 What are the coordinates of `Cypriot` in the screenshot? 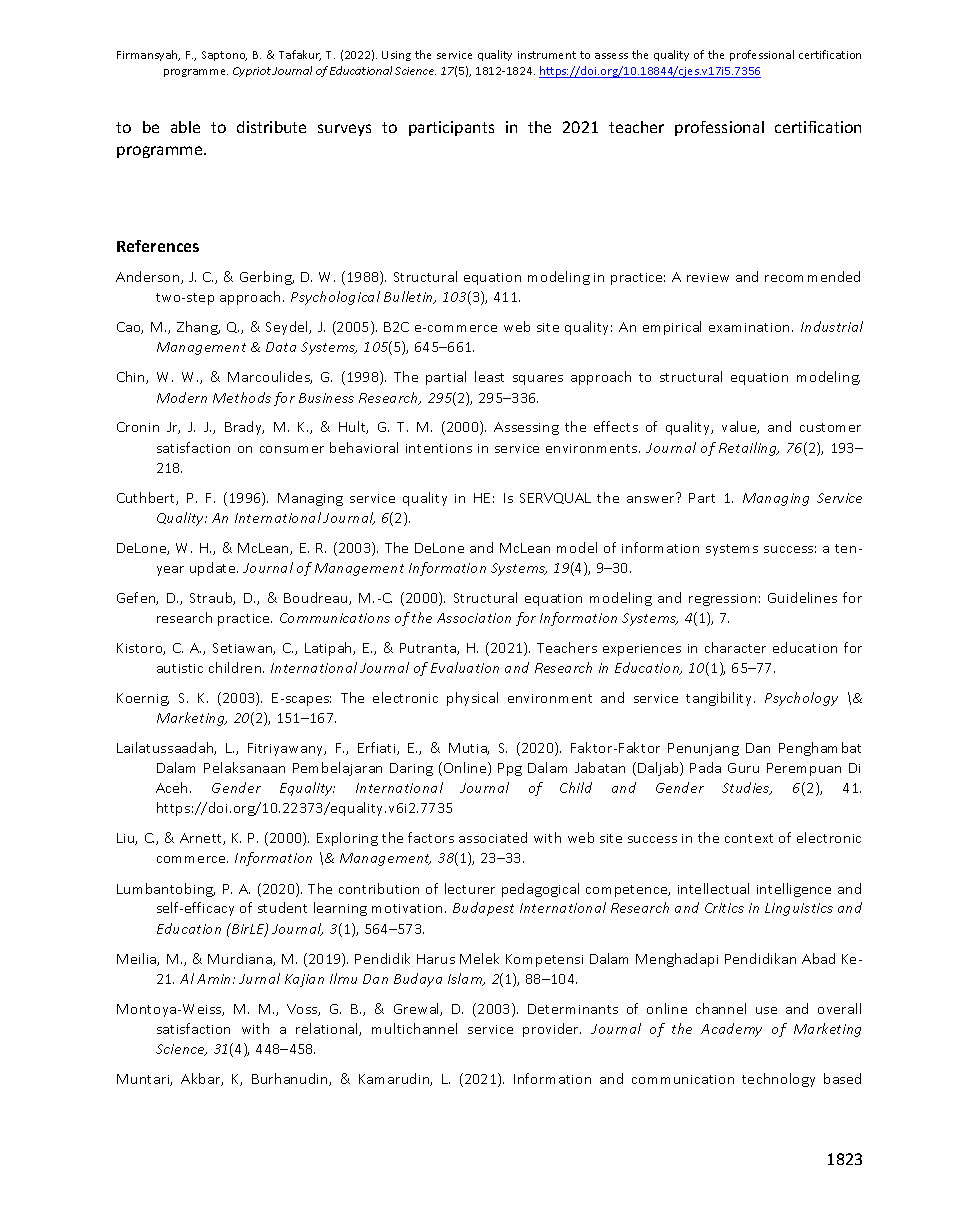 It's located at (253, 72).
